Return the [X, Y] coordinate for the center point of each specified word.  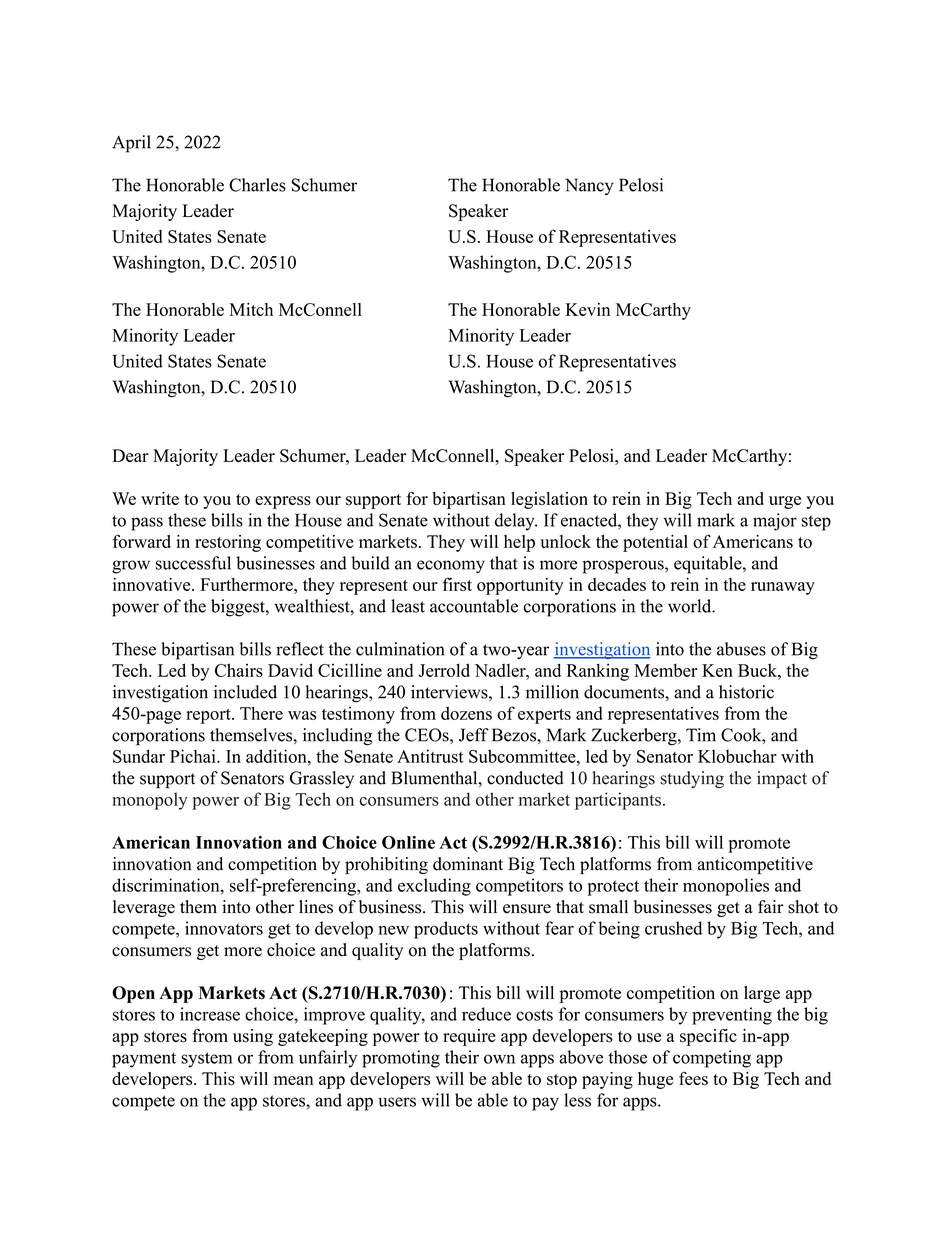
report [209, 716]
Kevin [587, 309]
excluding [434, 887]
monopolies [726, 887]
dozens [466, 713]
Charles [257, 185]
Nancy [589, 186]
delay [516, 522]
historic [746, 692]
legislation [549, 500]
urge [785, 502]
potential [655, 543]
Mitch [251, 309]
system [206, 1060]
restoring [228, 543]
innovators [224, 928]
